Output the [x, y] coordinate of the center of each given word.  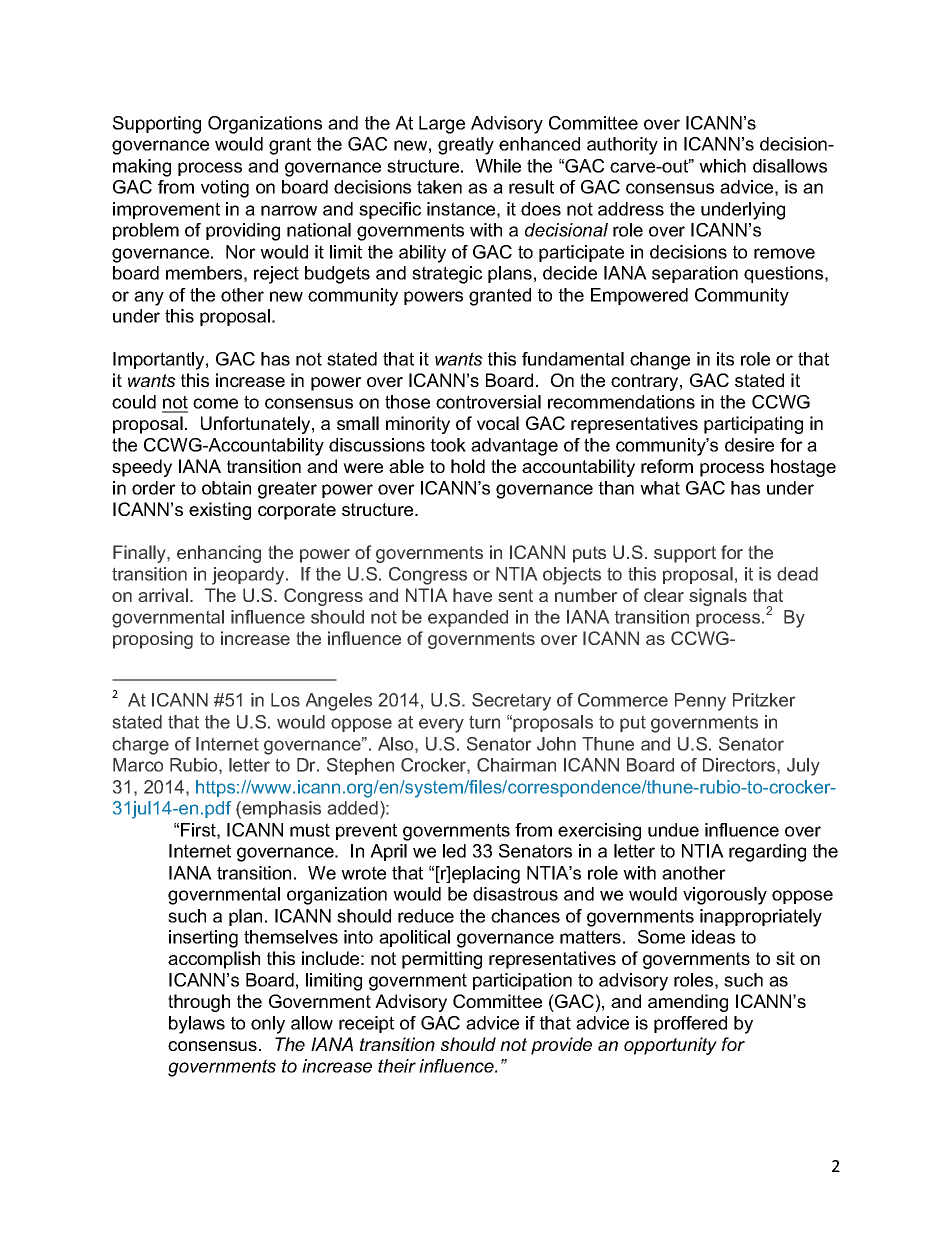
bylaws [197, 1025]
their [397, 1066]
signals [718, 597]
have [472, 595]
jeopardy [249, 576]
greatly [466, 146]
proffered [690, 1024]
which [722, 166]
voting [225, 189]
